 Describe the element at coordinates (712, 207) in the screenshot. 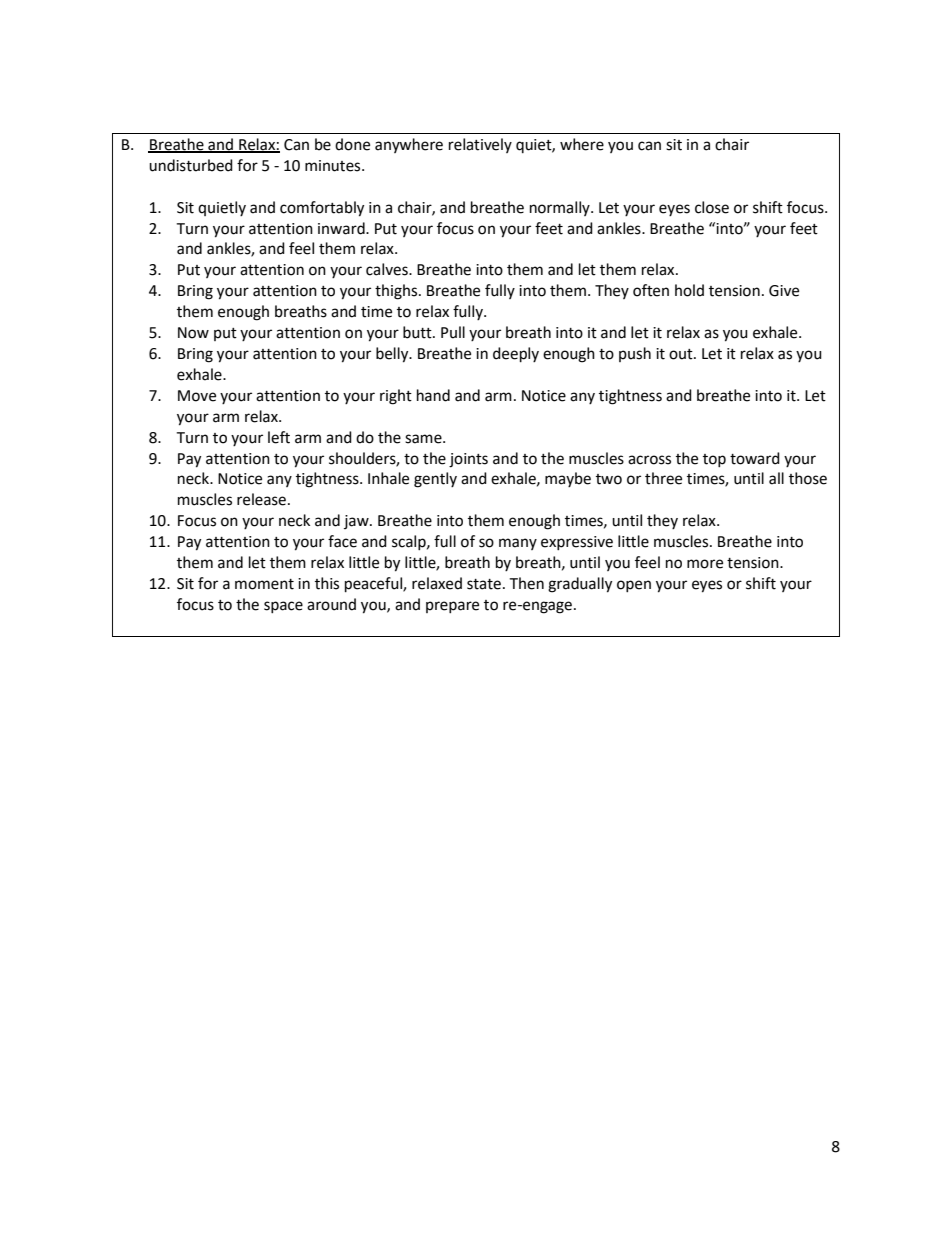

I see `close` at that location.
